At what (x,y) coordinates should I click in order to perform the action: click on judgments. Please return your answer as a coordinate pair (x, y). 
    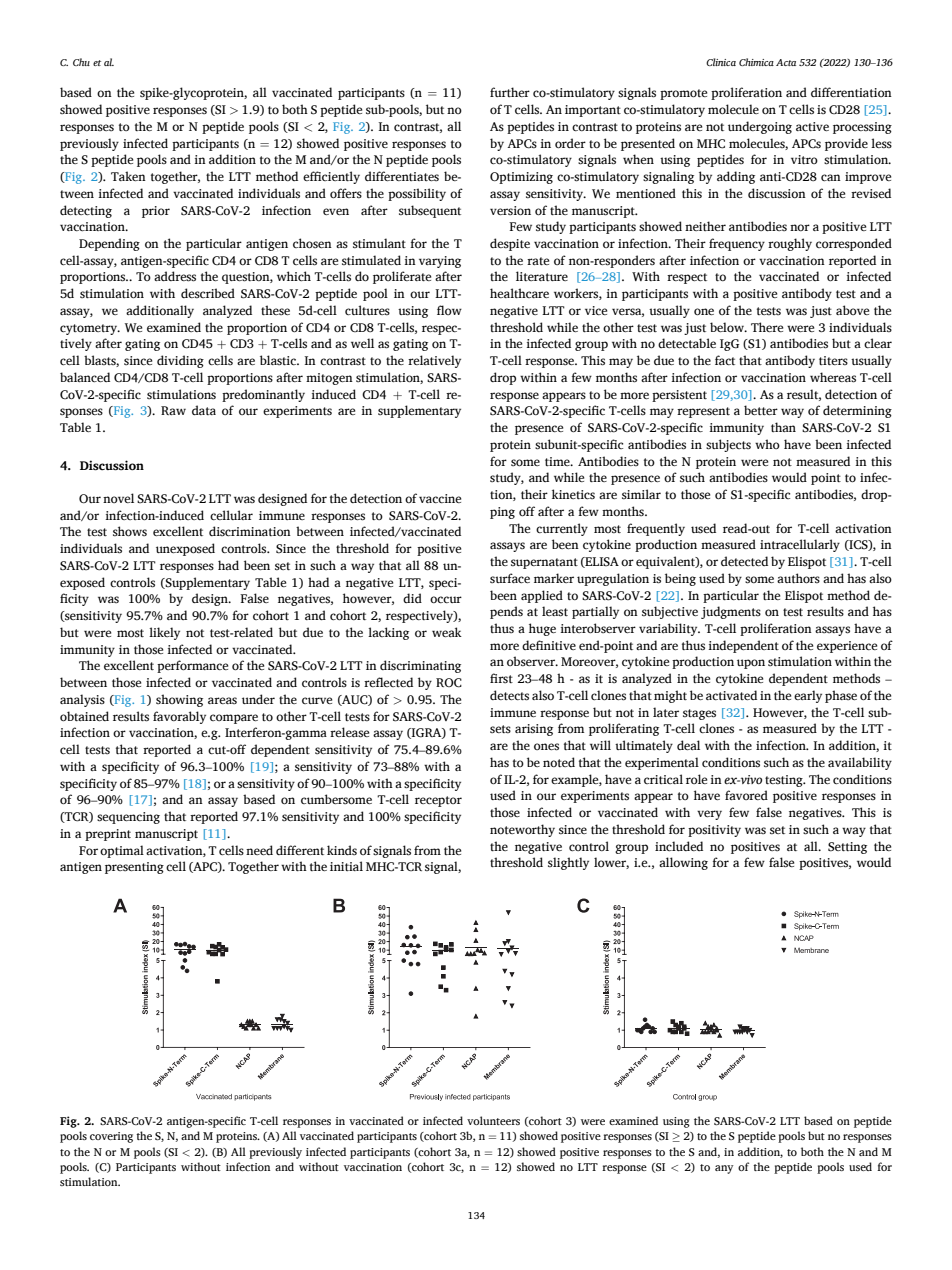
    Looking at the image, I should click on (731, 612).
